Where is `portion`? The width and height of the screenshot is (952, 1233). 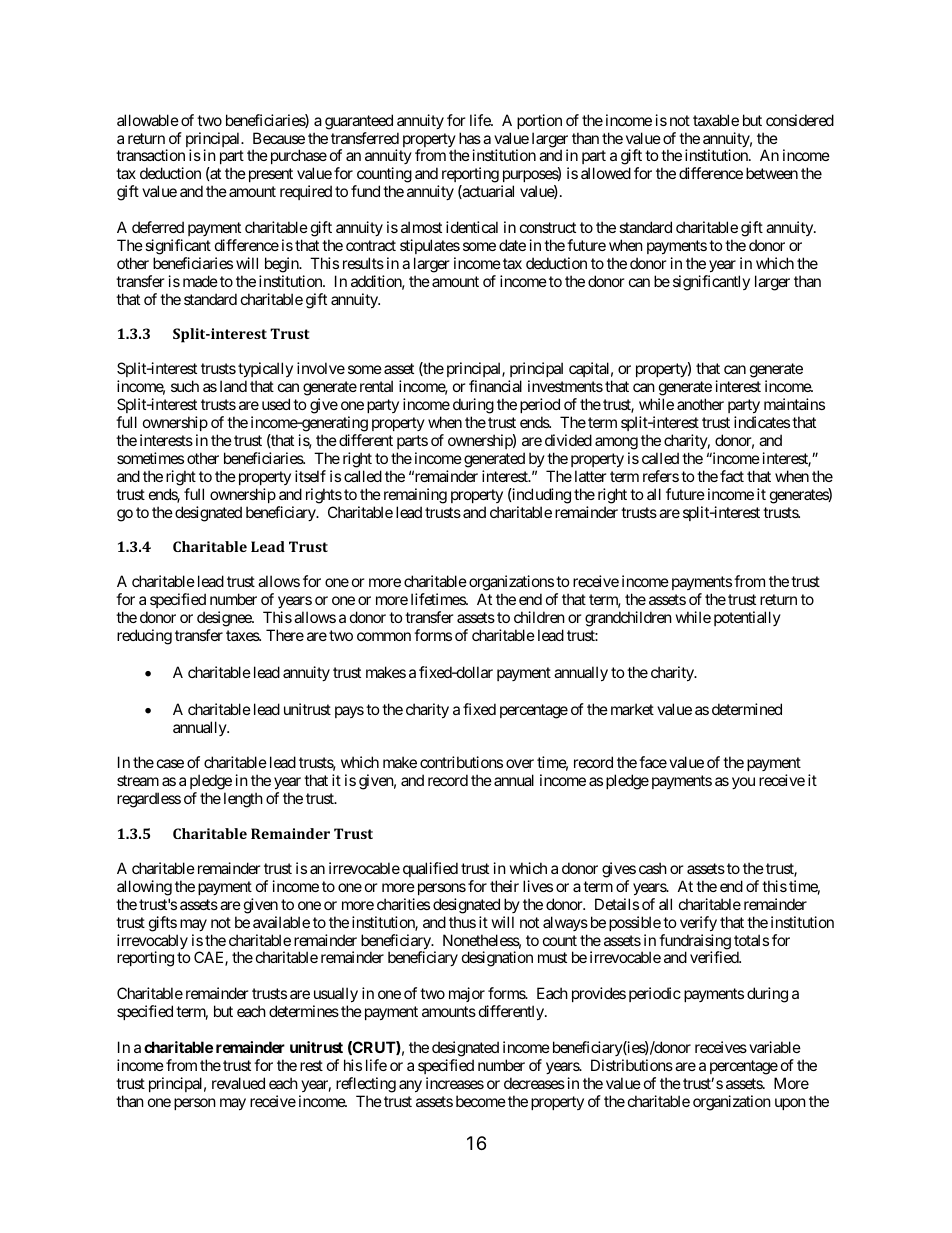 portion is located at coordinates (539, 121).
